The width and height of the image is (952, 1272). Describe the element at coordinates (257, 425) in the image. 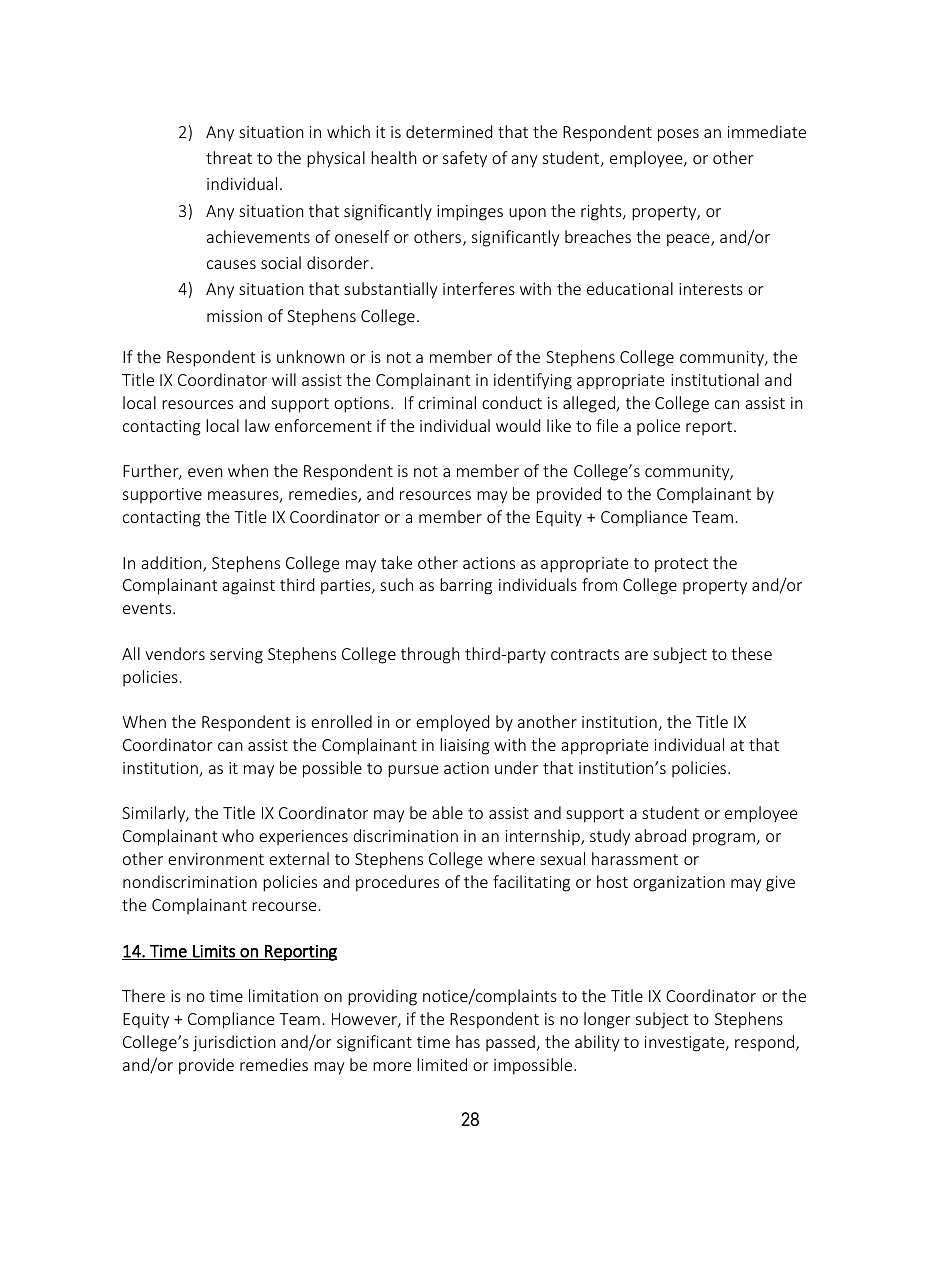

I see `law` at that location.
